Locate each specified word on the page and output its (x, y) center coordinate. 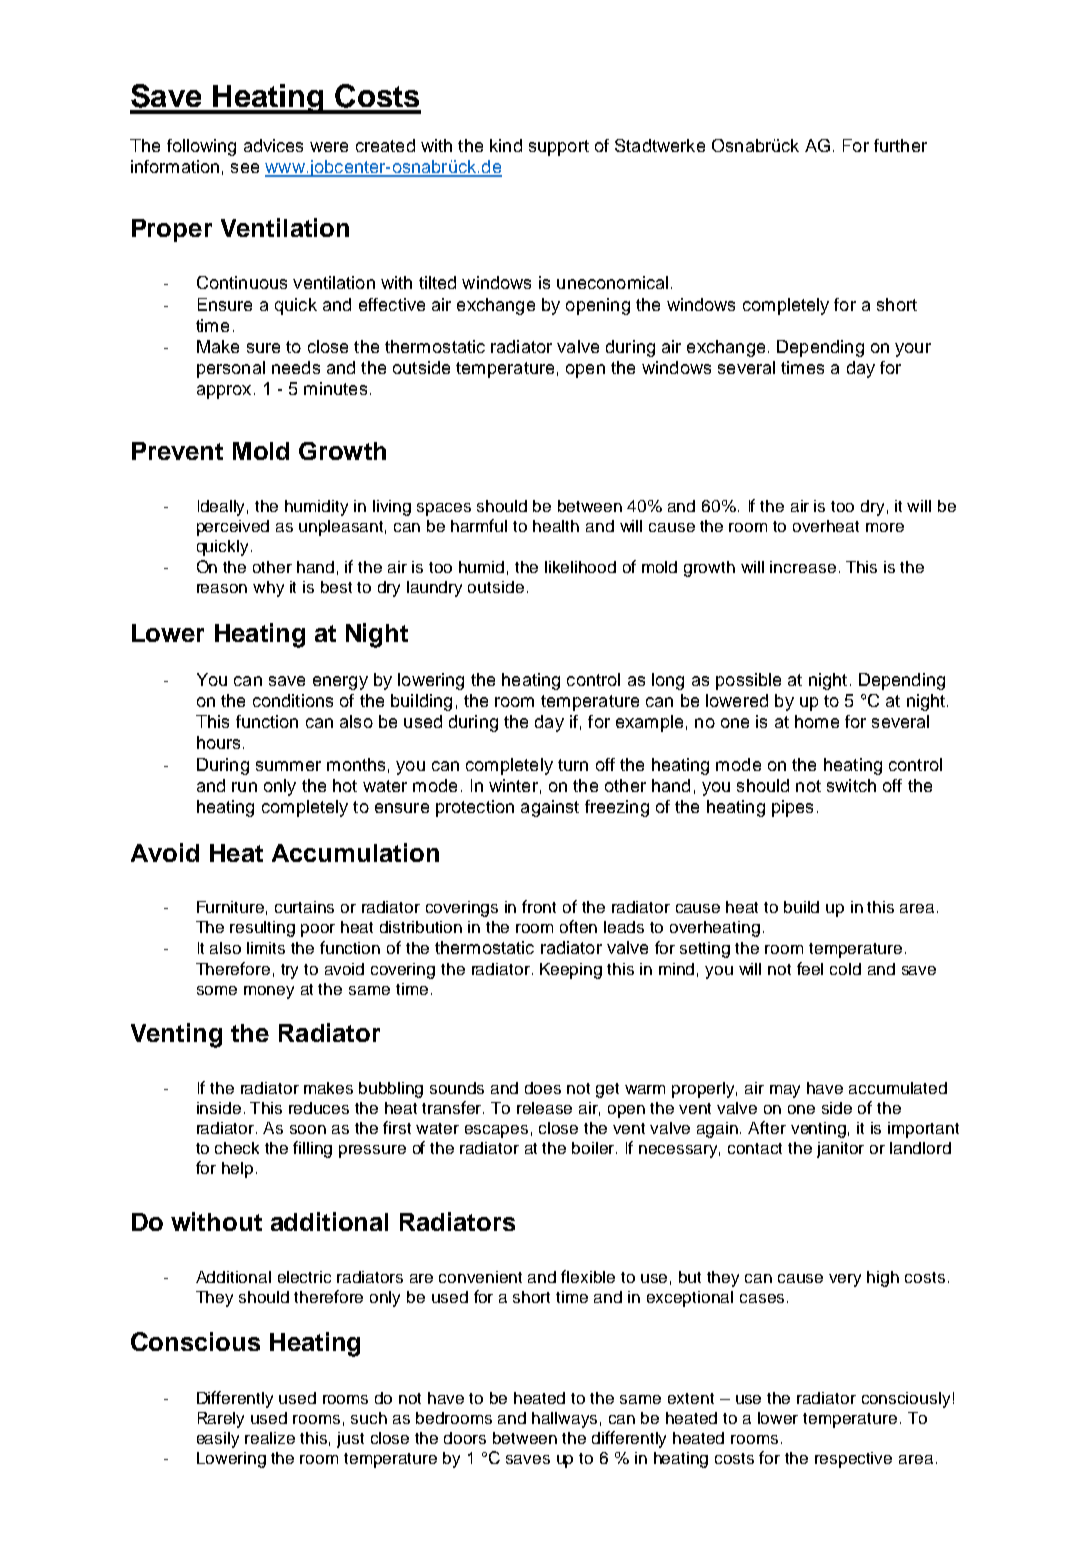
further (900, 145)
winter (513, 785)
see (245, 168)
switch (851, 785)
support (559, 148)
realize (270, 1438)
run (244, 787)
